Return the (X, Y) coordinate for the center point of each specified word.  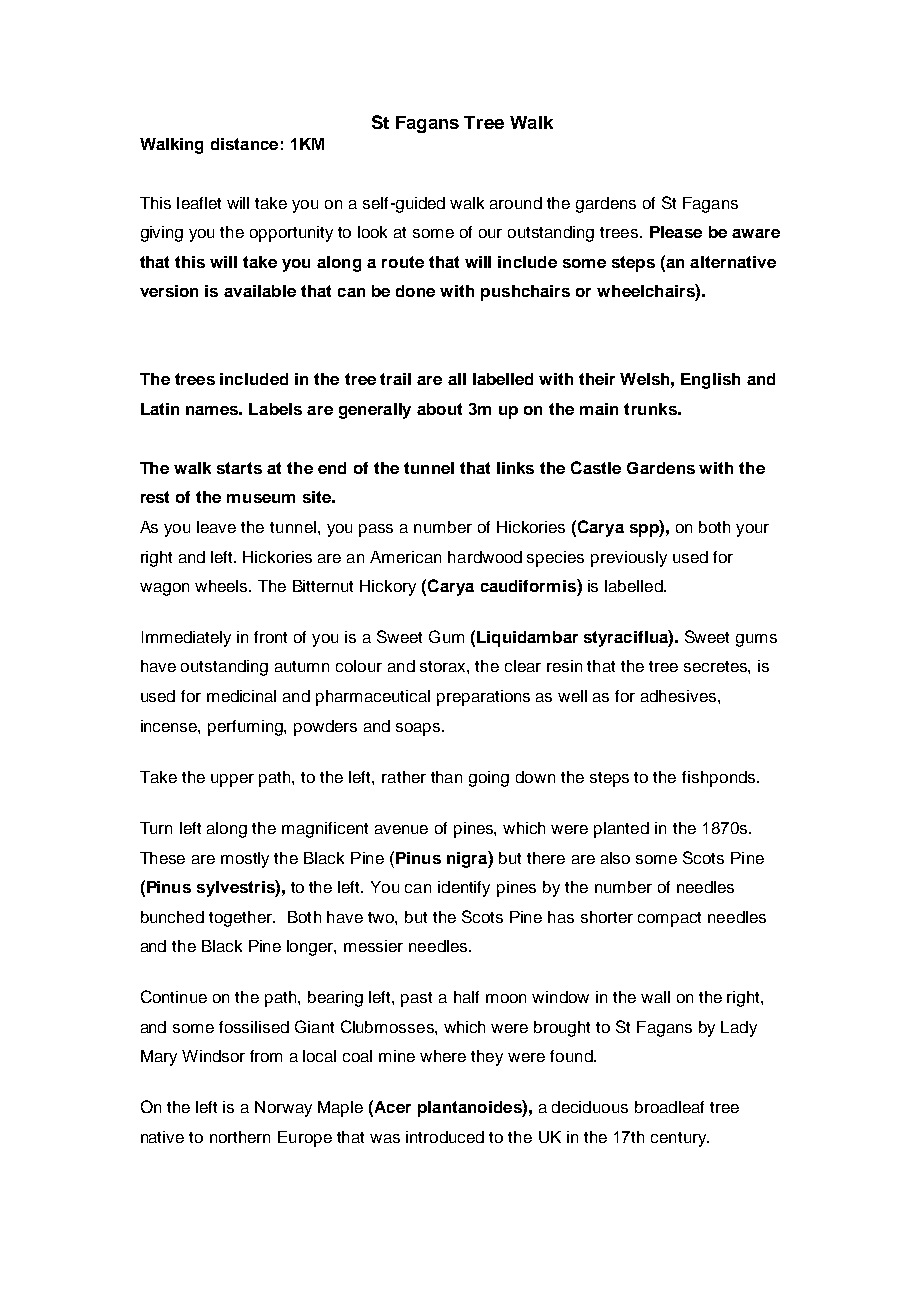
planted (621, 830)
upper (232, 780)
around (516, 203)
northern (240, 1137)
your (752, 530)
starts (239, 468)
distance (244, 144)
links (515, 468)
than (446, 777)
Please (676, 232)
